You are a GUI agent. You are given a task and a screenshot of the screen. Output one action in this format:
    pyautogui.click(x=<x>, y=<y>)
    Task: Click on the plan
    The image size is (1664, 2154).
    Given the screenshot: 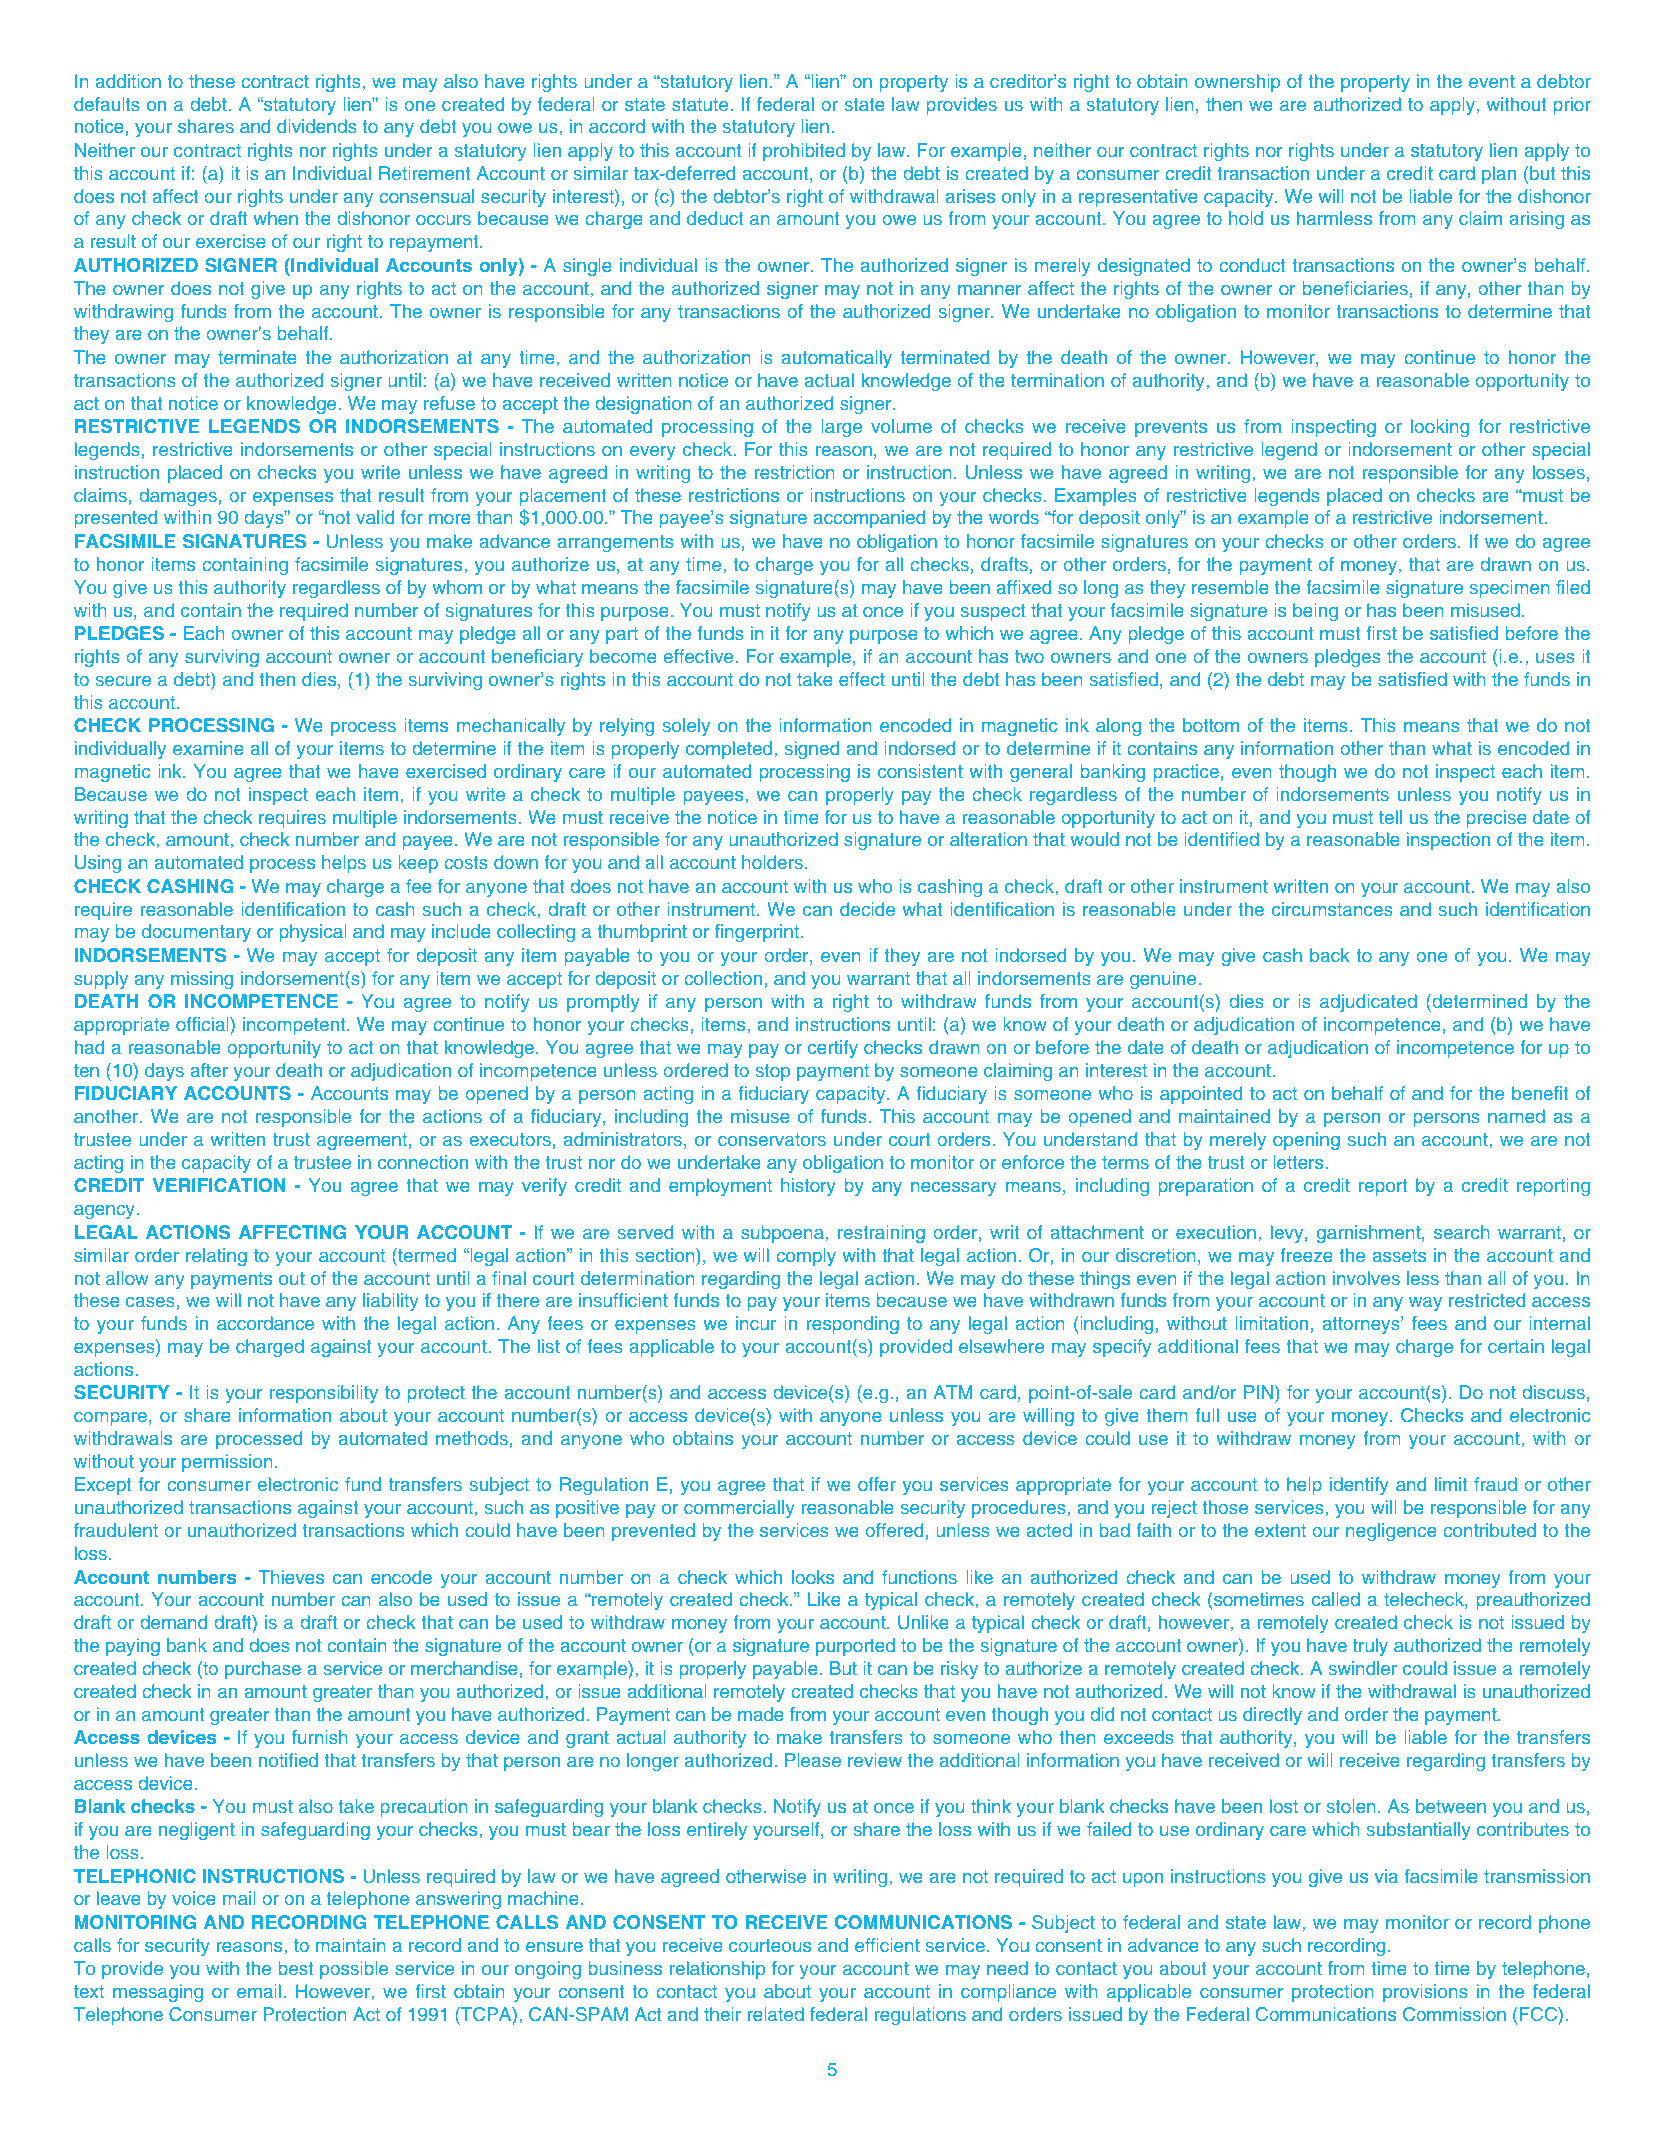 What is the action you would take?
    pyautogui.click(x=1499, y=175)
